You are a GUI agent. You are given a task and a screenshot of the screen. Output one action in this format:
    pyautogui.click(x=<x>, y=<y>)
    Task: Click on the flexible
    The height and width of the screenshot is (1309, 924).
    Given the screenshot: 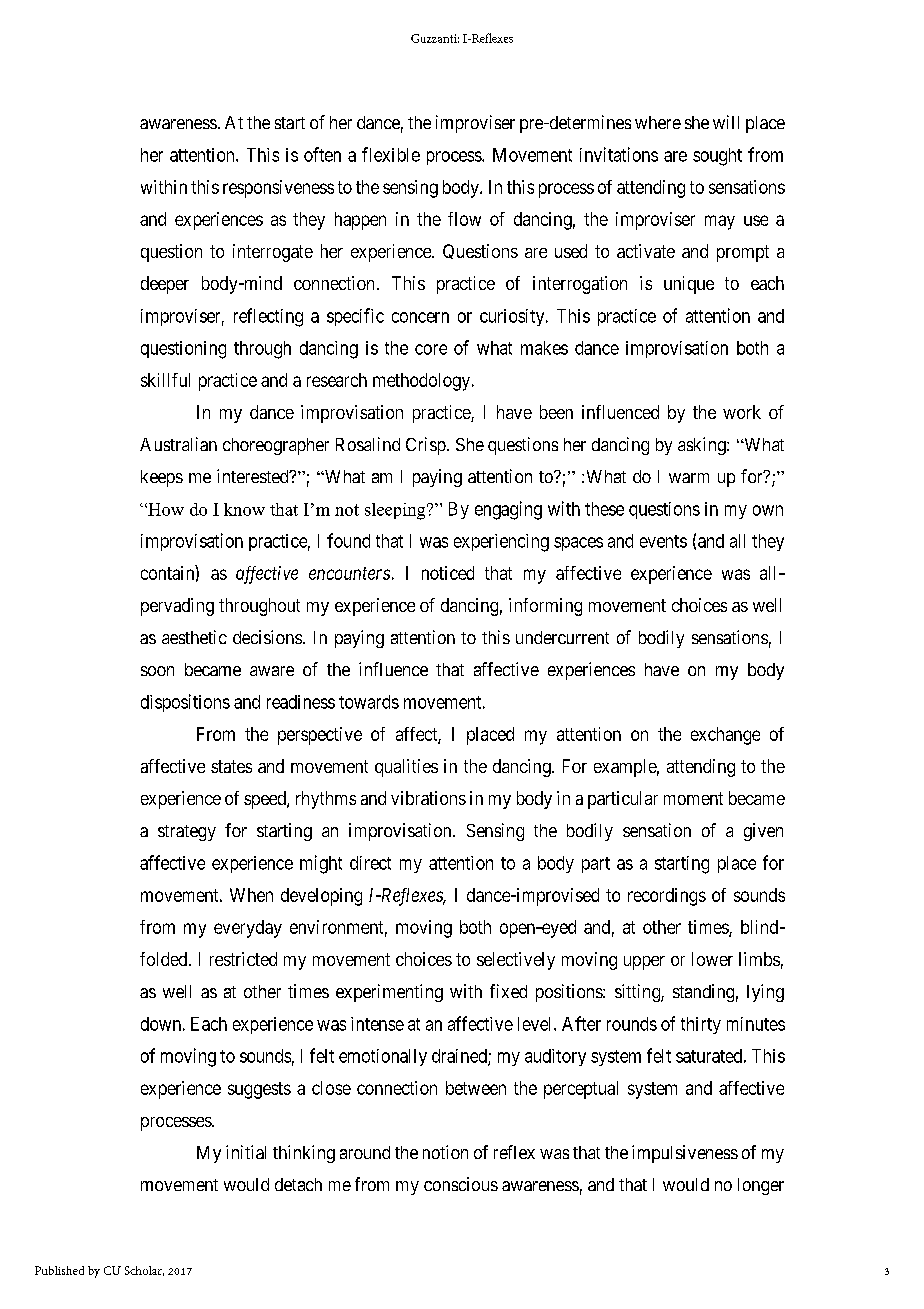 What is the action you would take?
    pyautogui.click(x=391, y=154)
